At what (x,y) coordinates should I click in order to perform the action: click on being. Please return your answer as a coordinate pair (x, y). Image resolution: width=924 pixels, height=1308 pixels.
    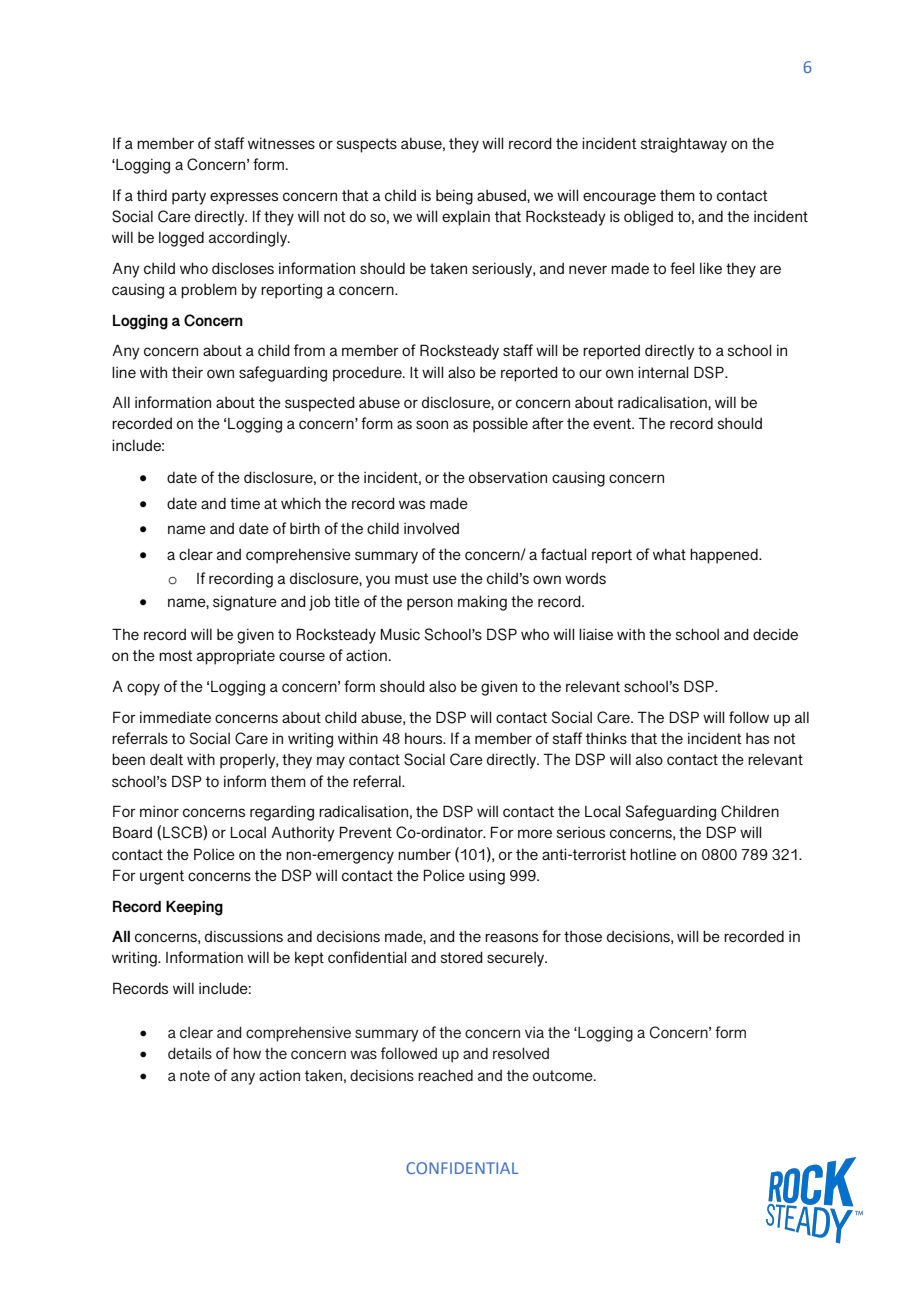
    Looking at the image, I should click on (454, 197).
